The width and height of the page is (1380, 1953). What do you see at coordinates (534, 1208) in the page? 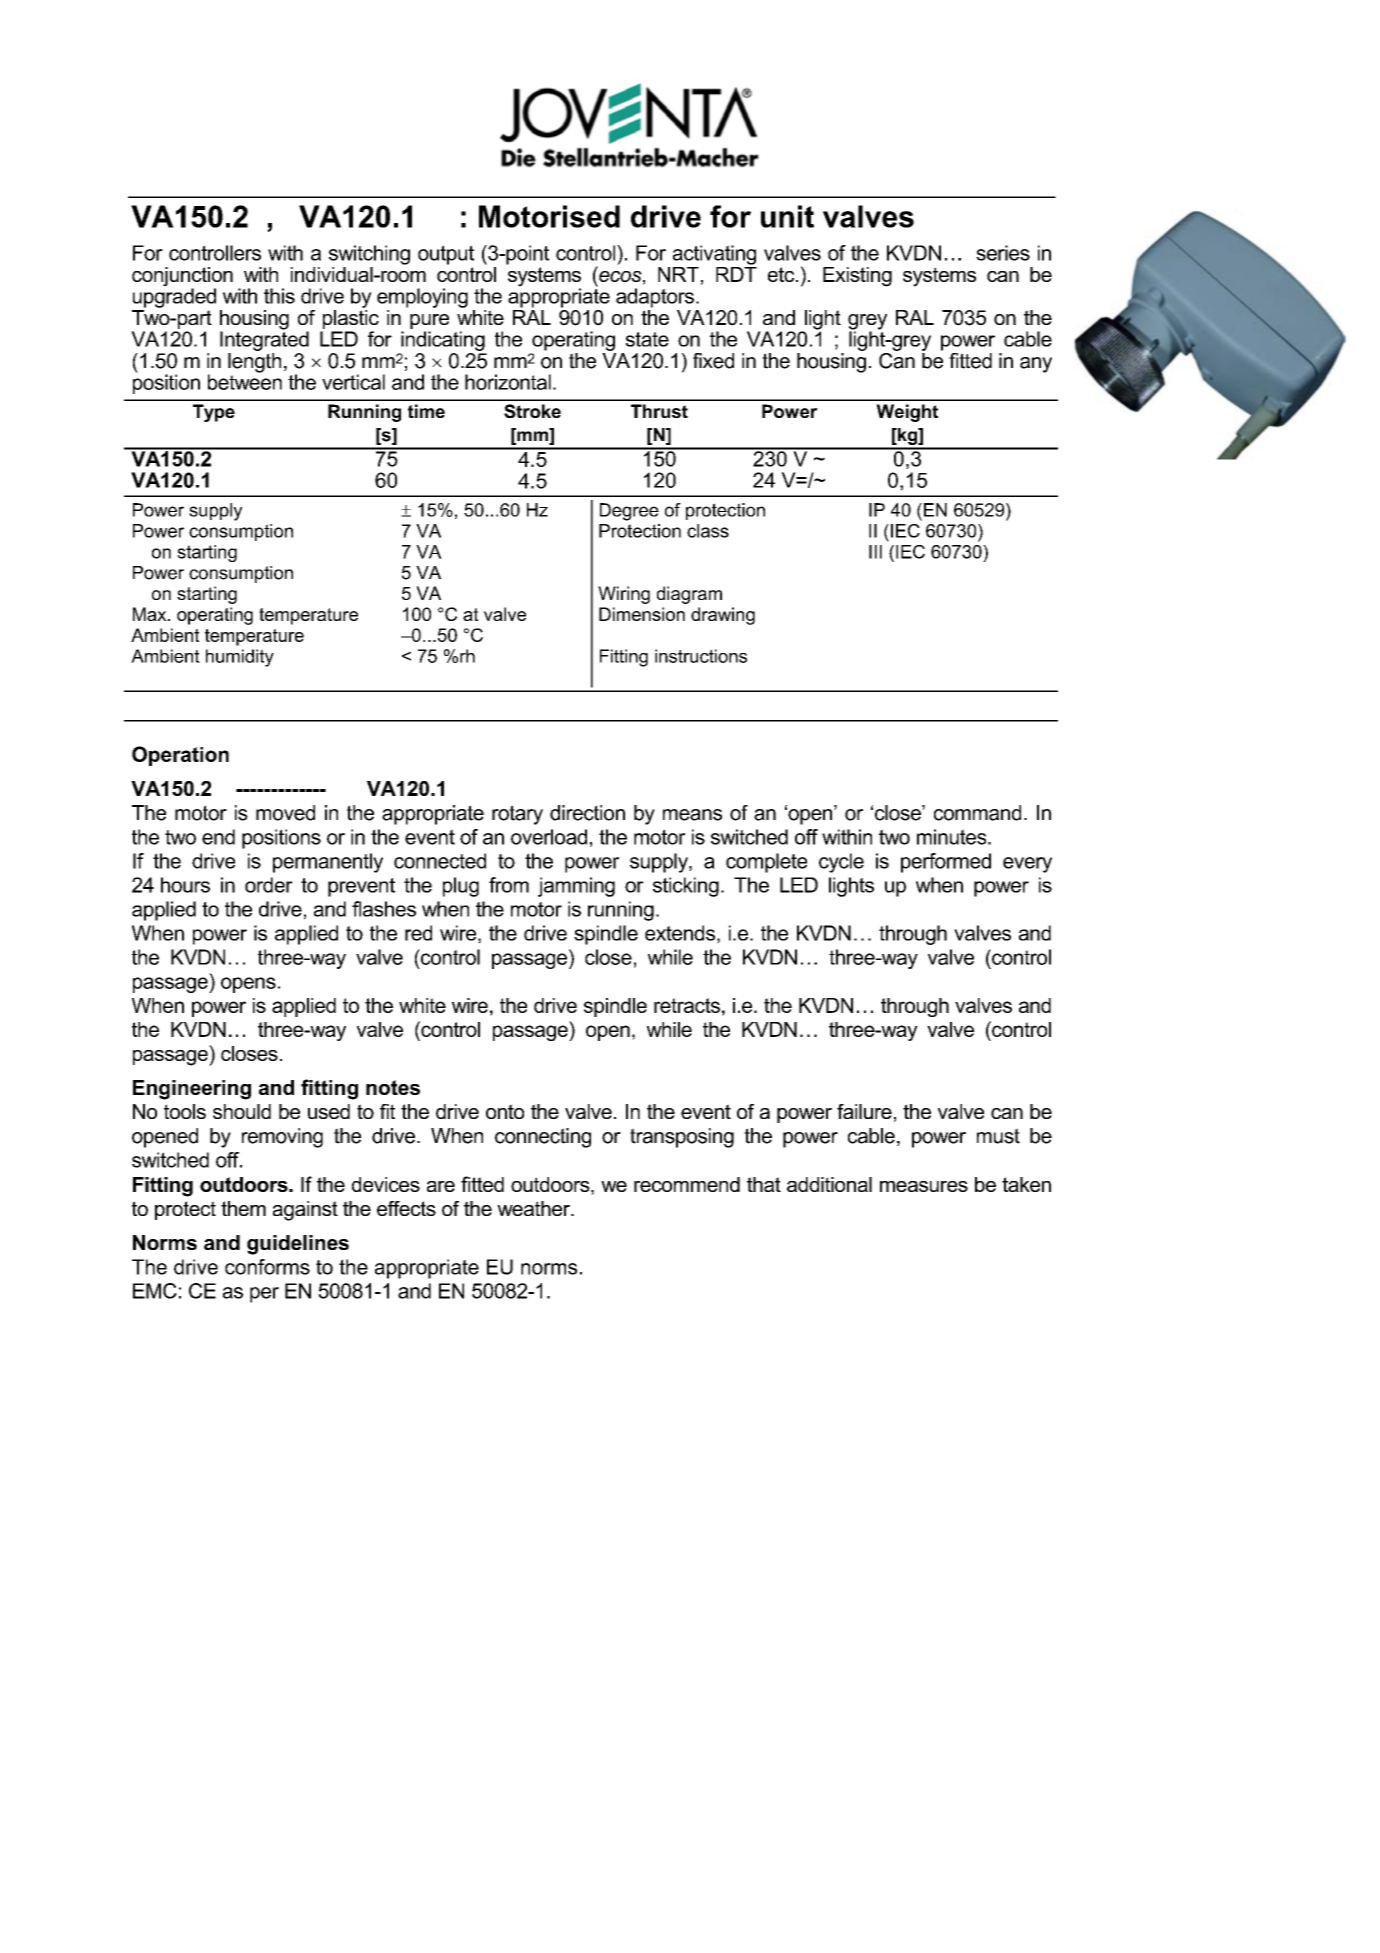
I see `weather` at bounding box center [534, 1208].
